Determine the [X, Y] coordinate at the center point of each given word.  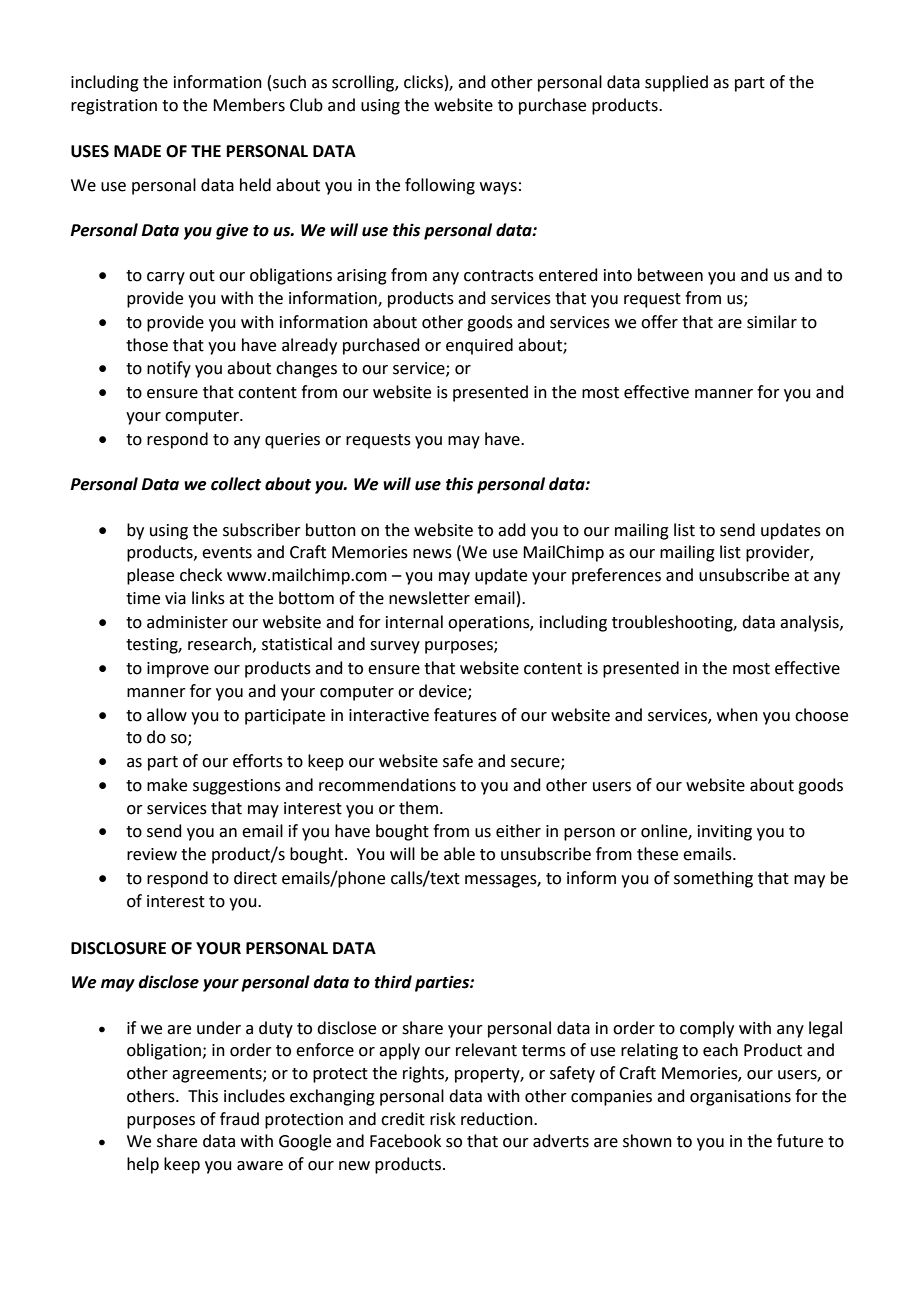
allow [167, 715]
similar [772, 322]
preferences [616, 576]
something [713, 879]
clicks [423, 82]
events [227, 553]
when [737, 715]
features [465, 715]
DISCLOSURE [118, 948]
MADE [137, 151]
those [147, 345]
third [393, 982]
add [512, 530]
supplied [676, 83]
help [143, 1165]
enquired [479, 346]
